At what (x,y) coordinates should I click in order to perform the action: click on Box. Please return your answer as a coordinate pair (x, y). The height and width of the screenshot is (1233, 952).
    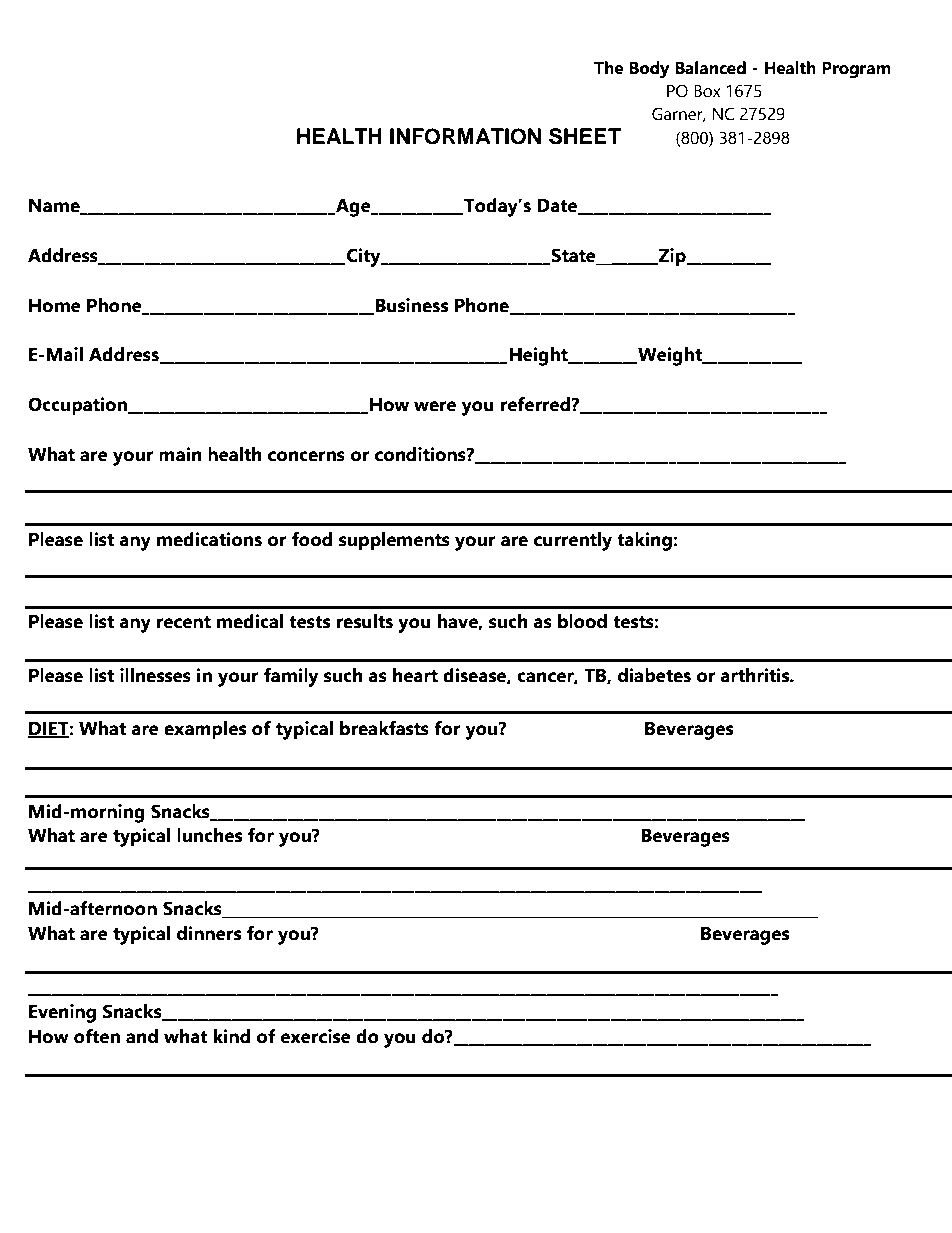
    Looking at the image, I should click on (707, 91).
